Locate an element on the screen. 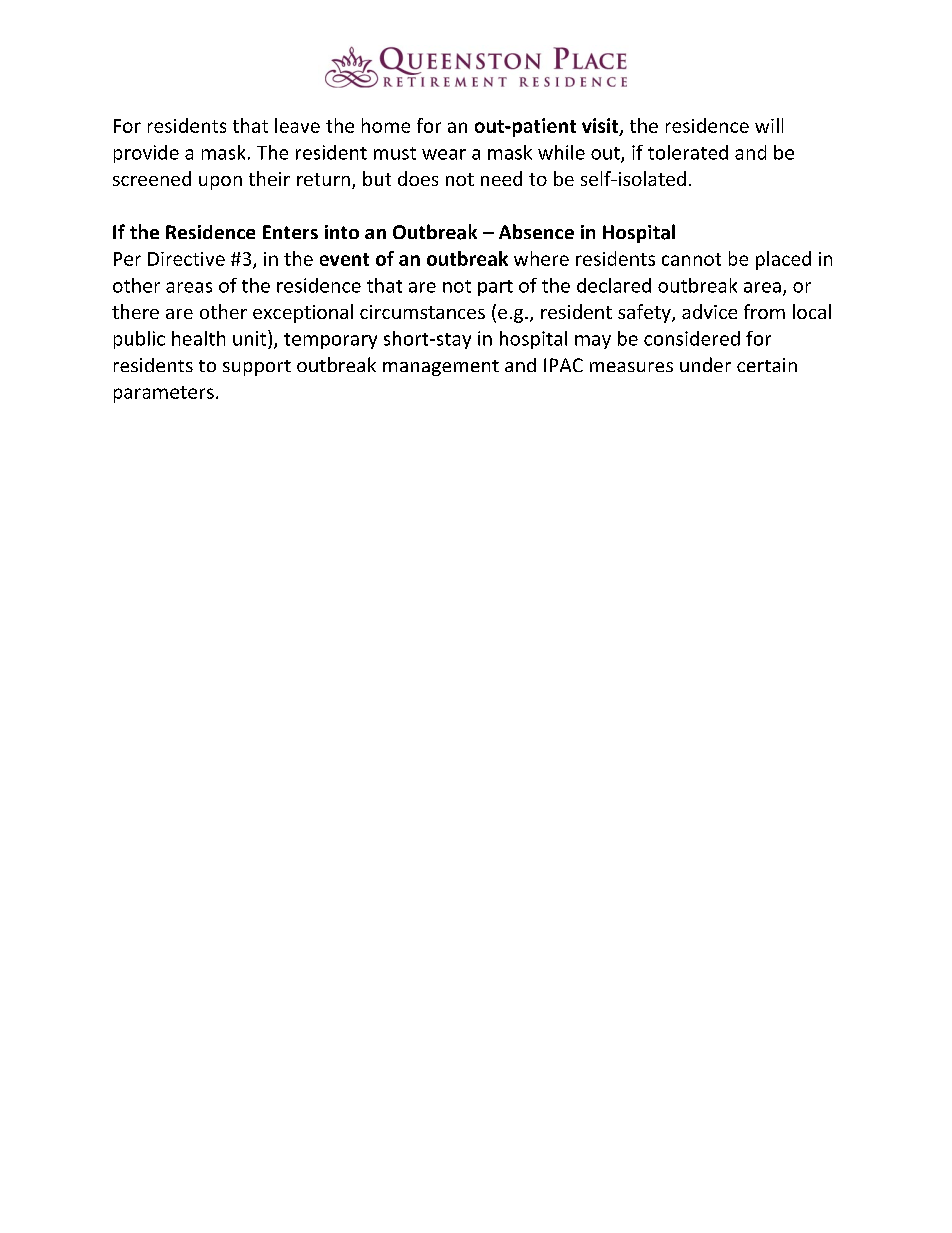 This screenshot has width=952, height=1233. parameters is located at coordinates (164, 394).
